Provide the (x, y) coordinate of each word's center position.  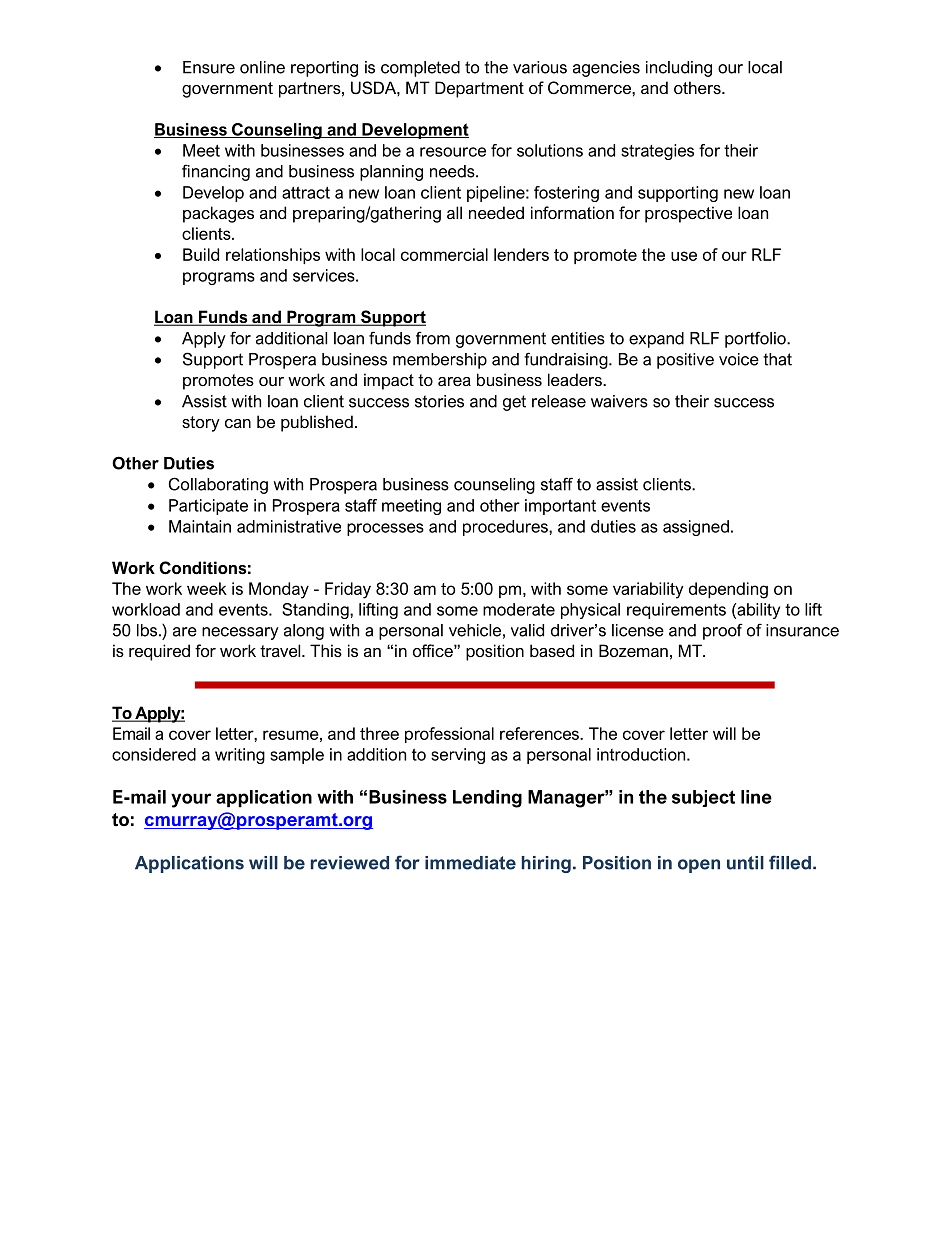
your (191, 800)
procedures (506, 528)
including (679, 69)
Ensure (209, 67)
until (745, 863)
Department (479, 89)
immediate (470, 863)
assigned (696, 528)
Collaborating (218, 485)
